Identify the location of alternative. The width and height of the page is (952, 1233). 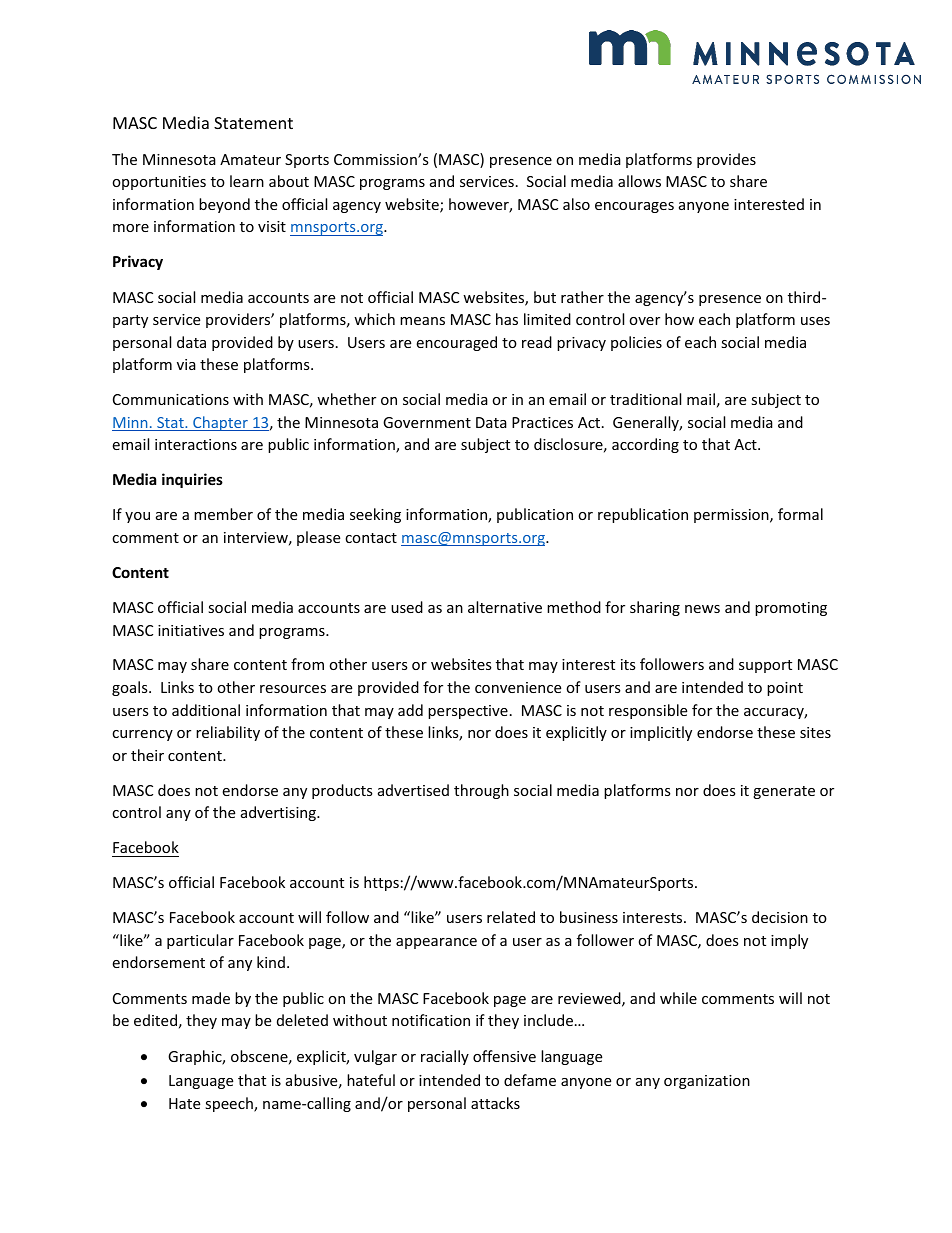
(505, 607).
